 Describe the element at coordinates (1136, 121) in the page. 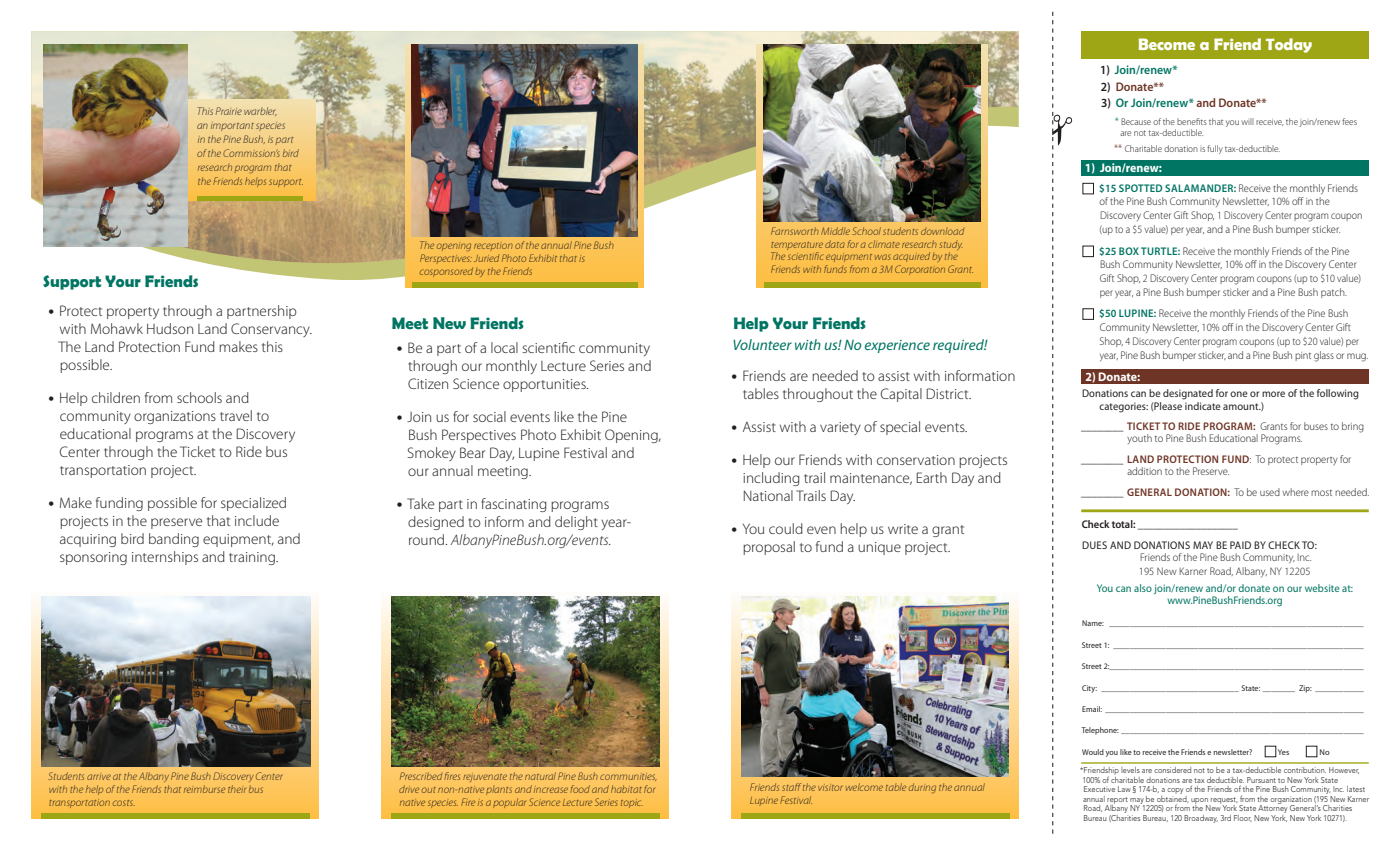

I see `Because` at that location.
